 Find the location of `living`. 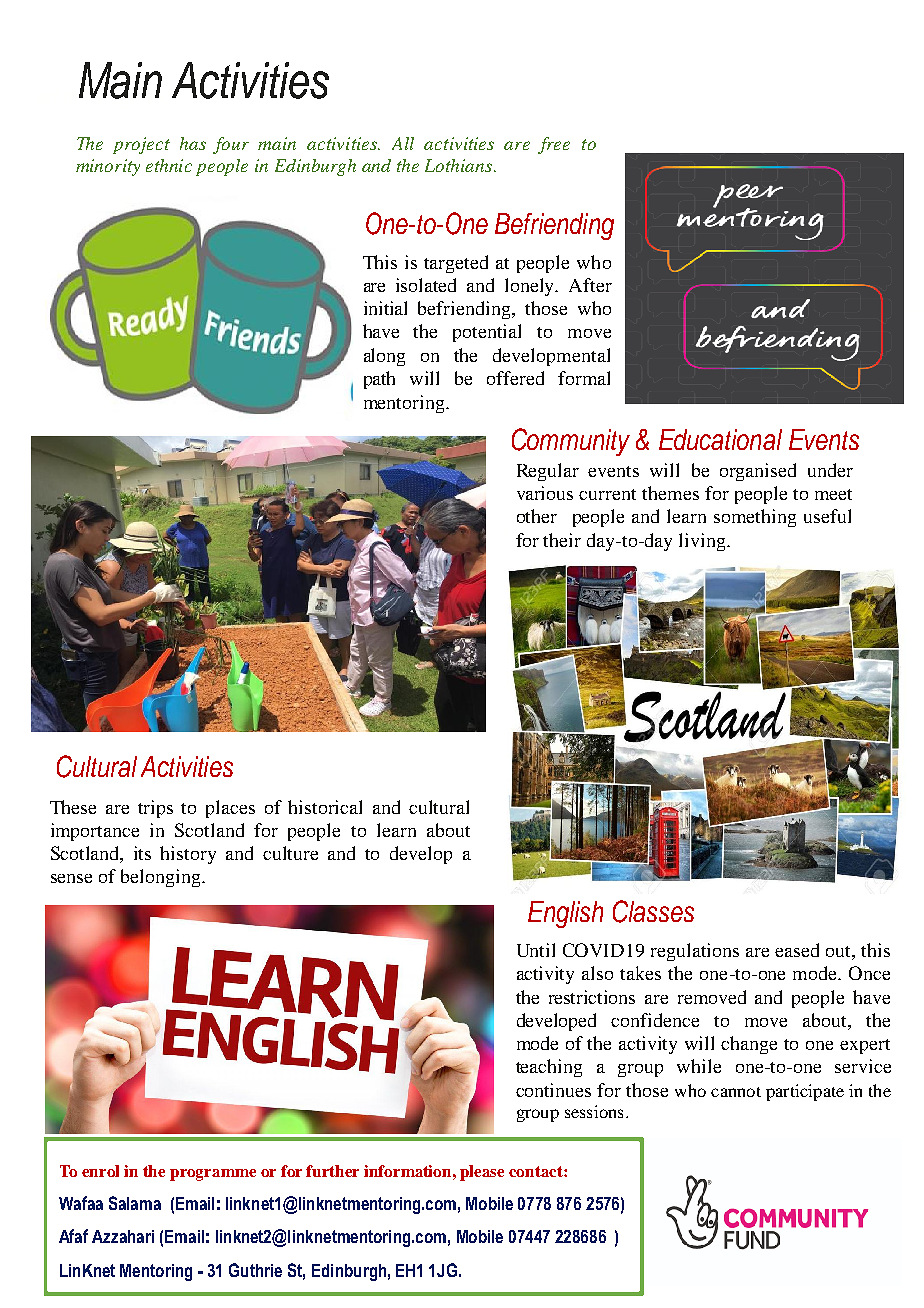

living is located at coordinates (703, 542).
